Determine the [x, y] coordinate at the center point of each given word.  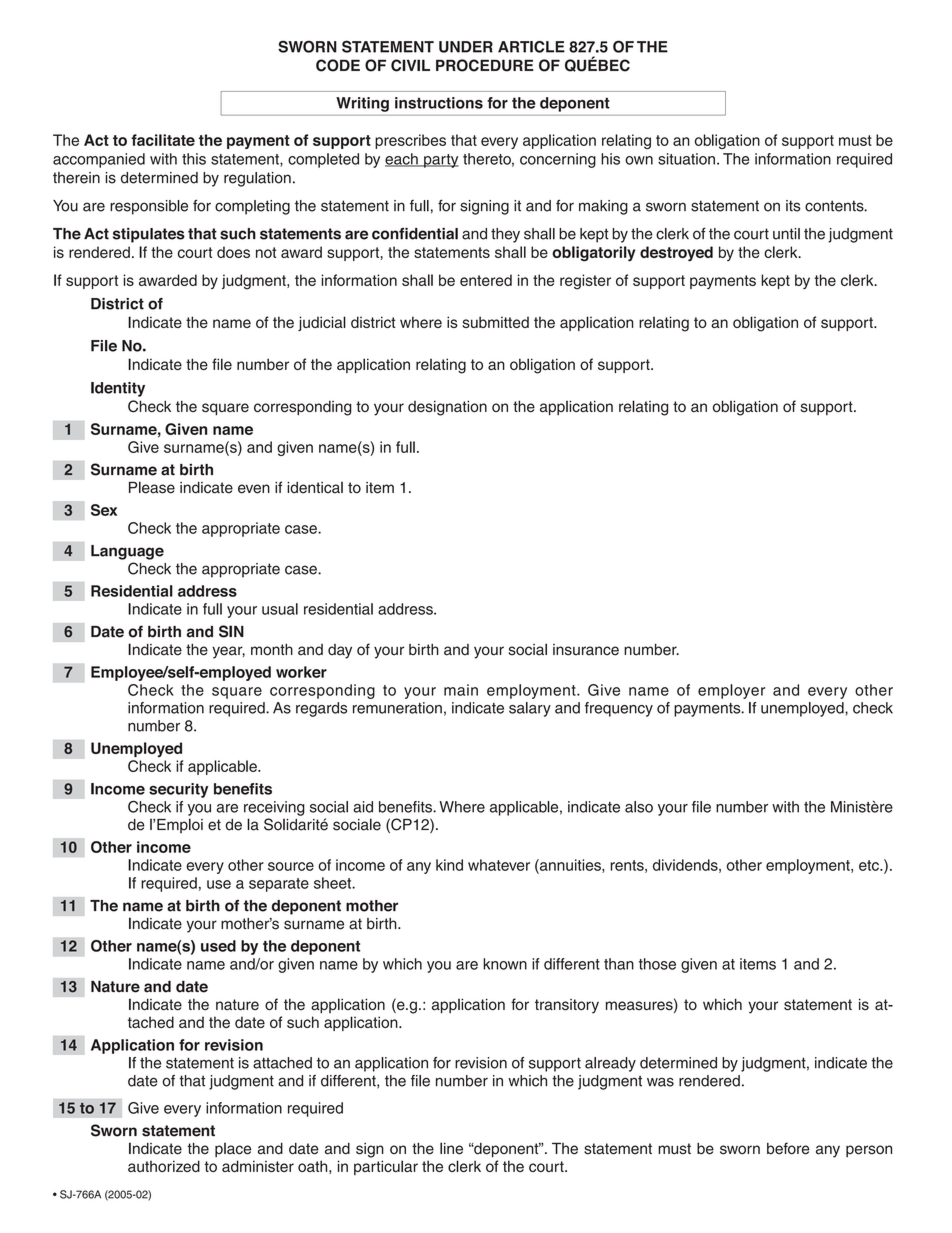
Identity [118, 389]
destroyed [676, 253]
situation [686, 159]
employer [731, 691]
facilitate [163, 140]
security [179, 790]
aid [363, 807]
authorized [164, 1166]
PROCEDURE [485, 65]
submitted [495, 322]
